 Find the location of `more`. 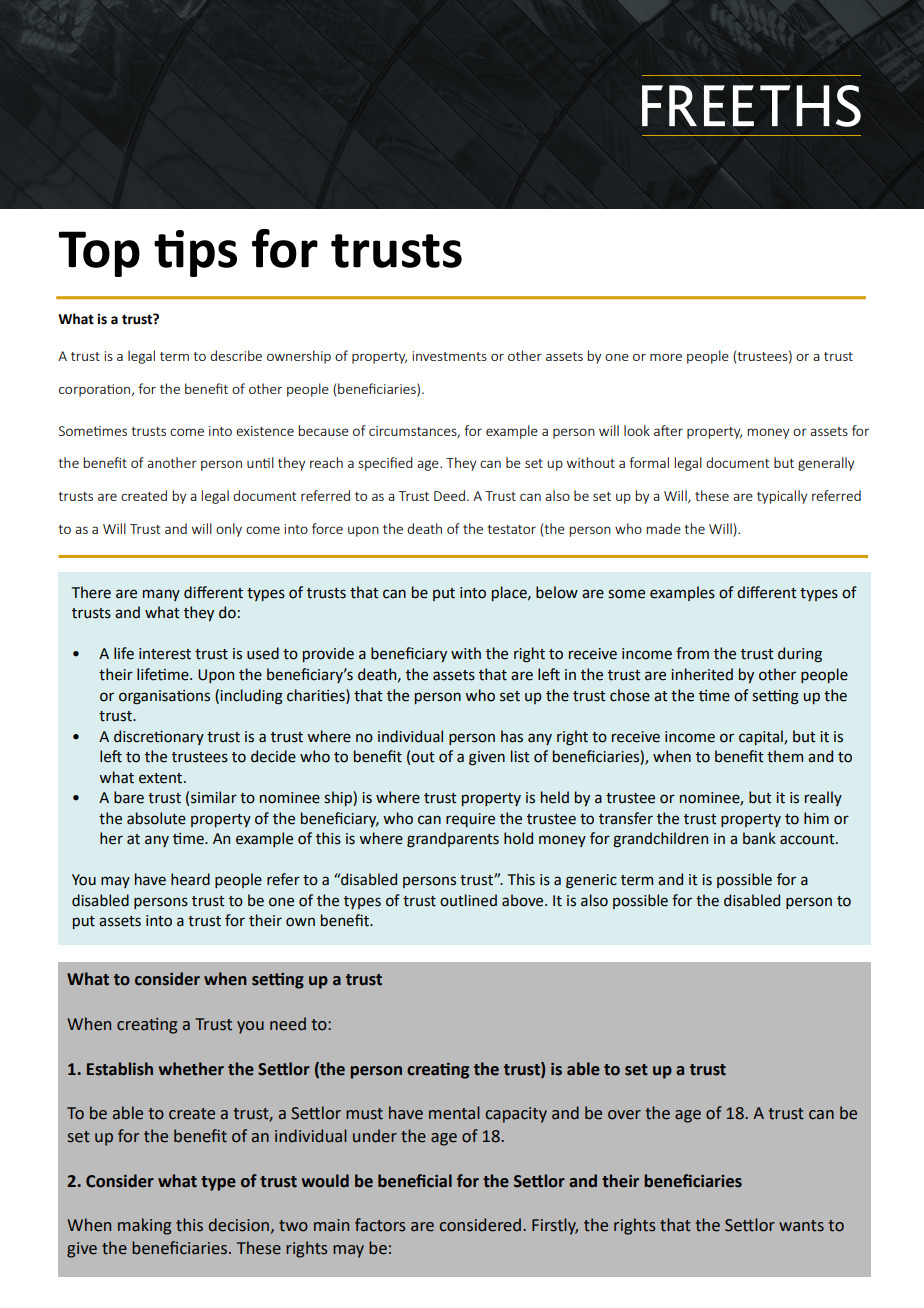

more is located at coordinates (666, 357).
